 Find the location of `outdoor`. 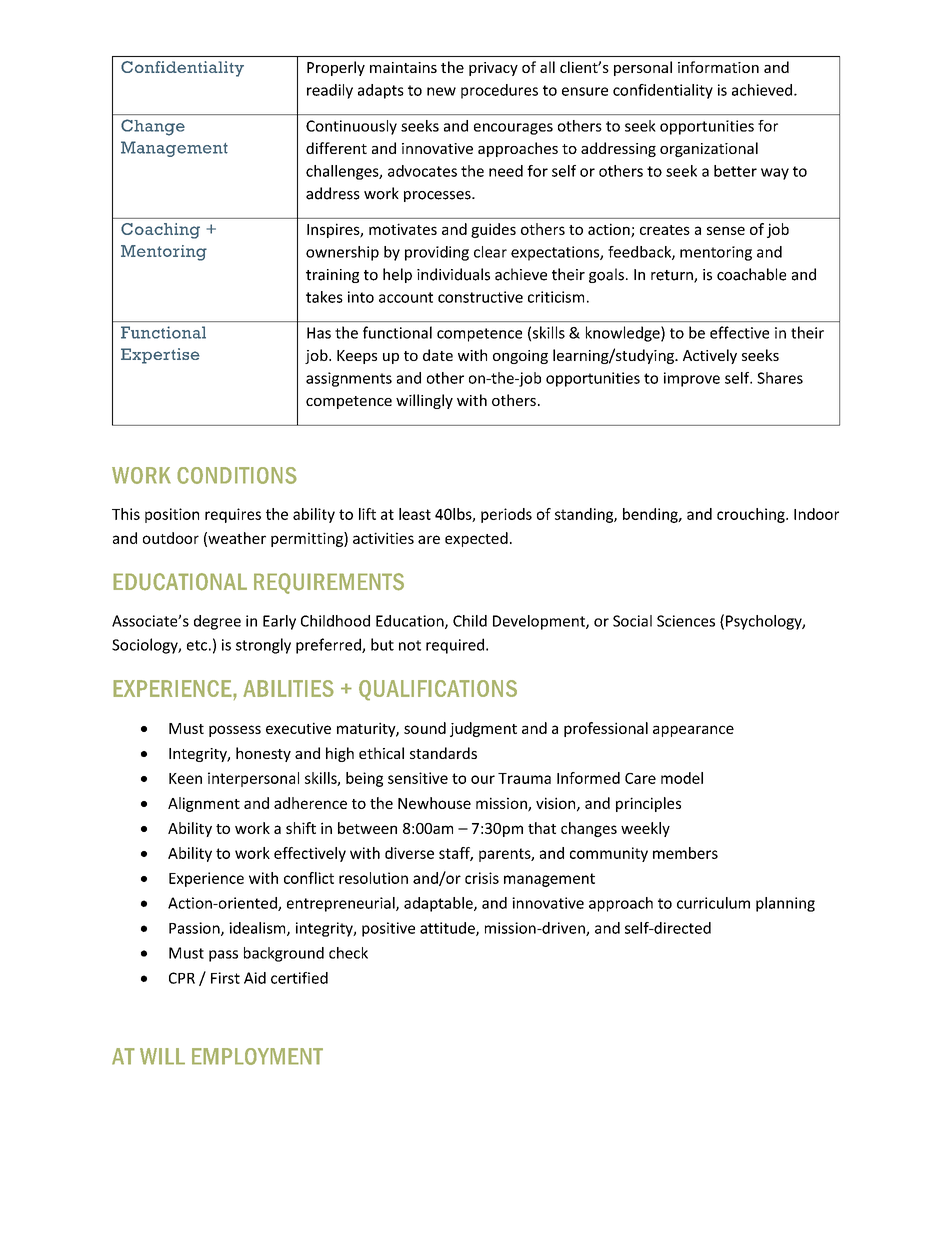

outdoor is located at coordinates (171, 538).
